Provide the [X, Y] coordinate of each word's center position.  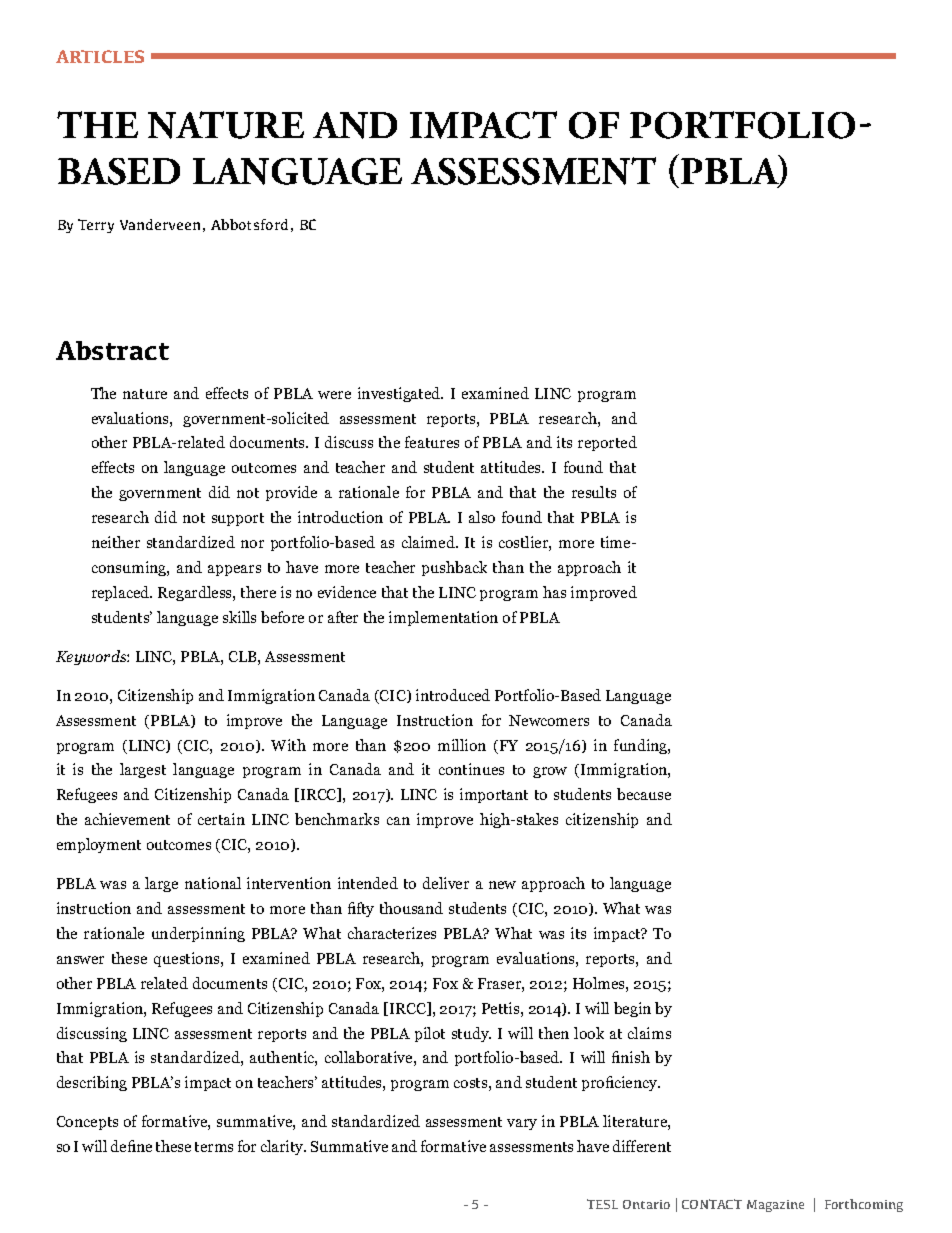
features [432, 442]
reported [607, 443]
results [594, 492]
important [494, 795]
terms [214, 1147]
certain [221, 819]
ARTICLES [100, 56]
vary [522, 1124]
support [238, 519]
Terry [96, 226]
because [644, 794]
